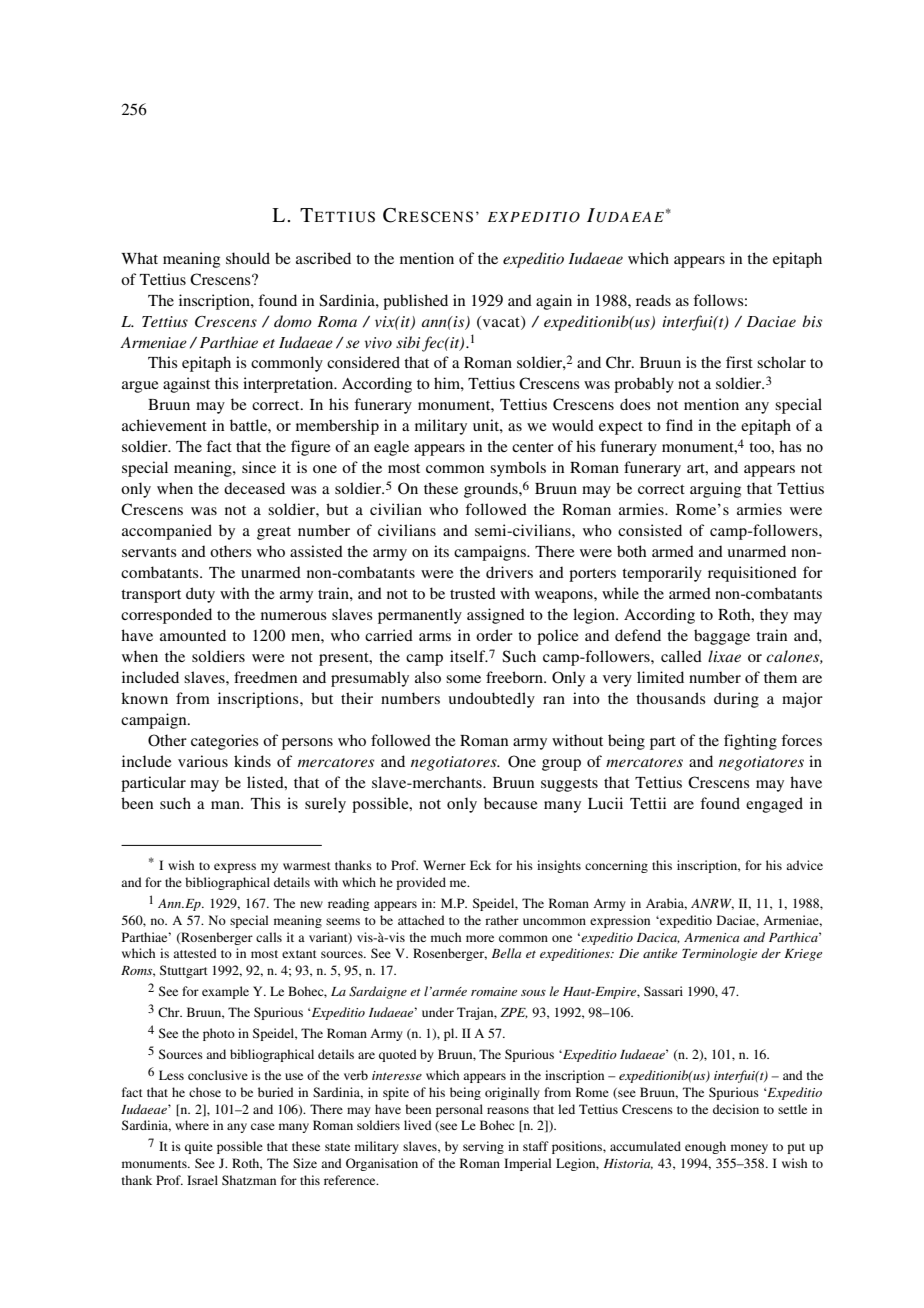 The image size is (924, 1308). What do you see at coordinates (254, 488) in the document?
I see `deceased` at bounding box center [254, 488].
